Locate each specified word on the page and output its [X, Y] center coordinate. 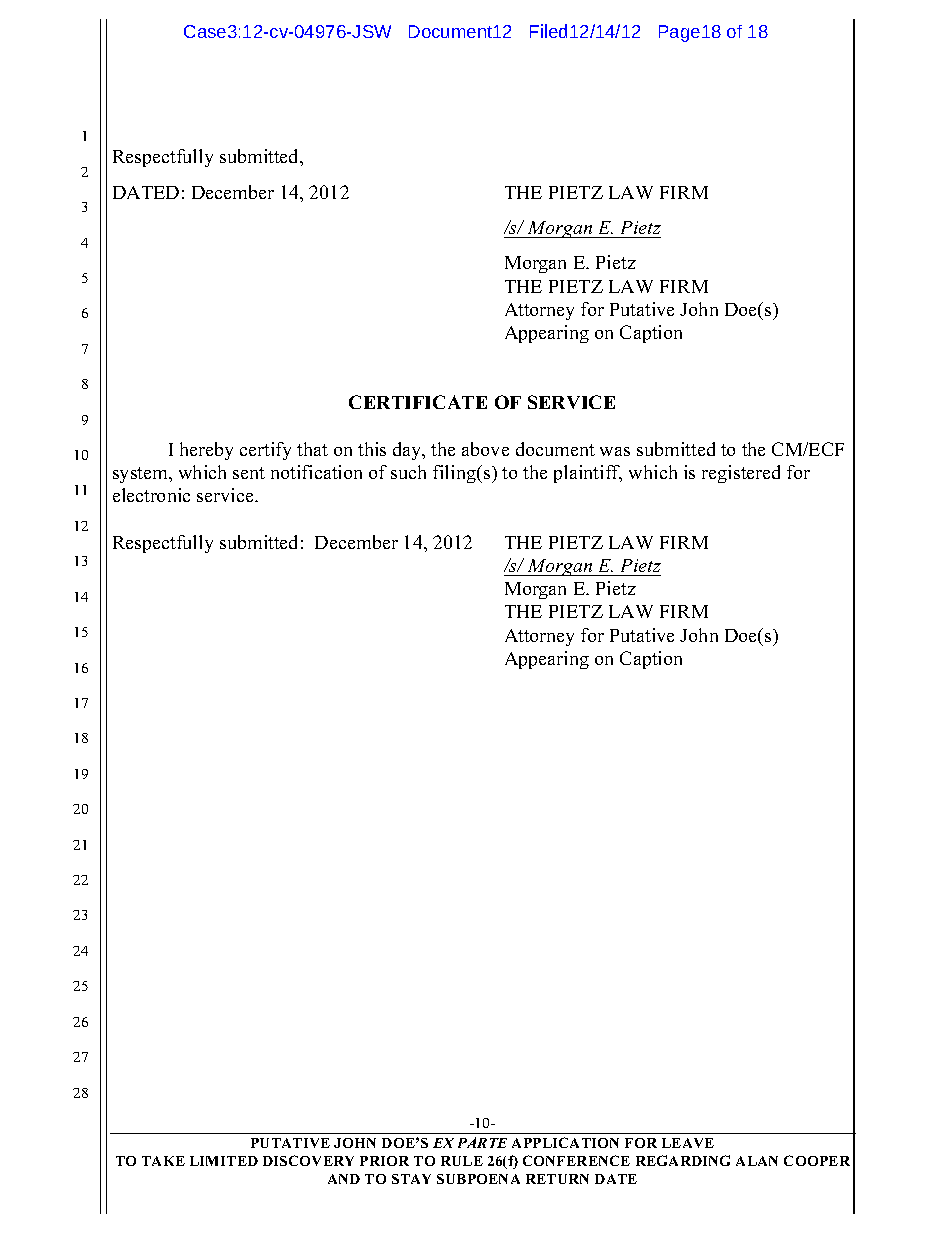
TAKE [163, 1161]
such [408, 472]
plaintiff [588, 474]
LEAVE [688, 1143]
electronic [151, 495]
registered [741, 474]
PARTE [482, 1142]
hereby [206, 451]
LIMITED [224, 1161]
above [485, 449]
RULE [462, 1161]
